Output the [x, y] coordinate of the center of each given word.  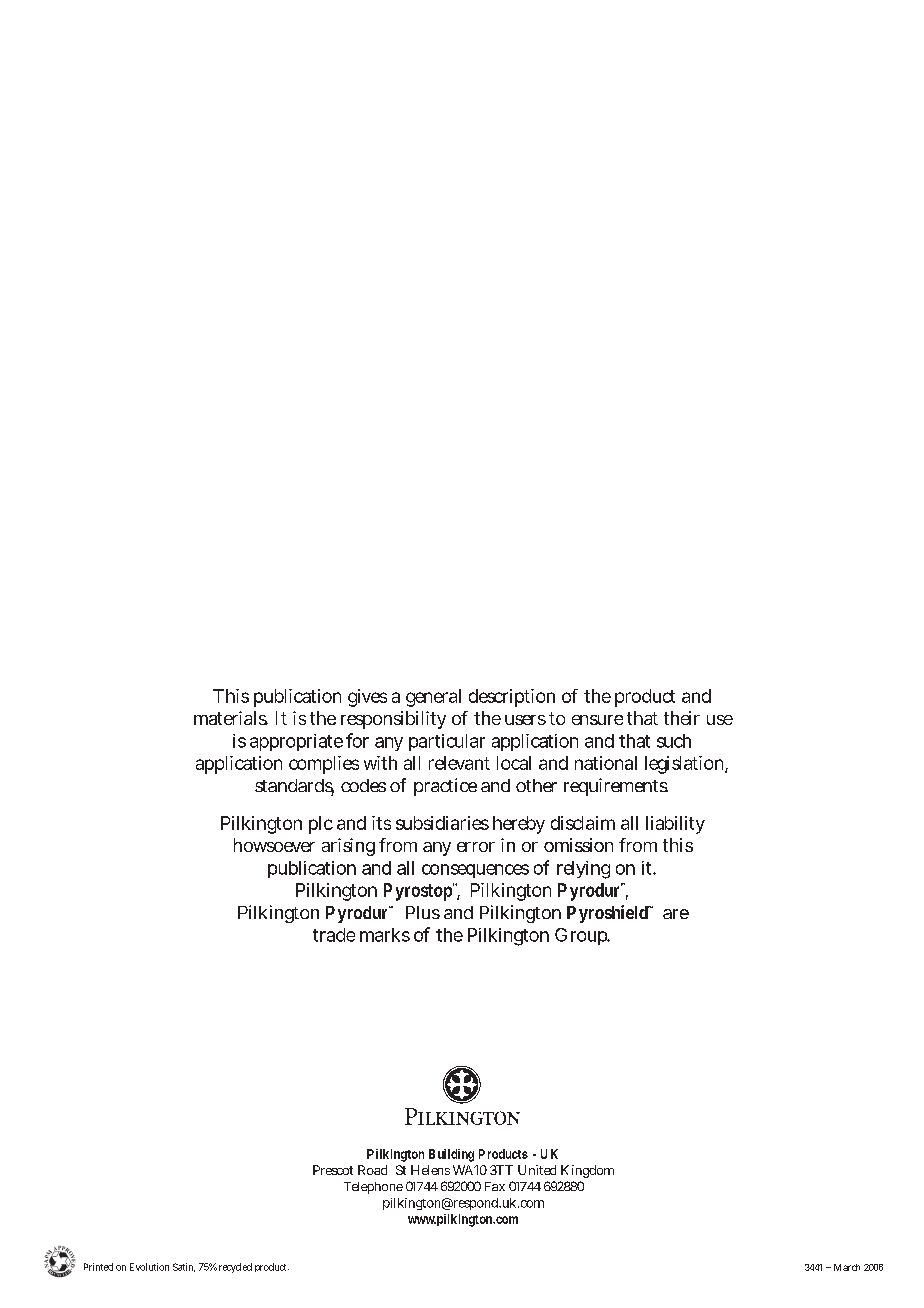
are [676, 914]
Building [451, 1155]
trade [334, 935]
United [537, 1170]
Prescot [333, 1170]
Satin [184, 1267]
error [476, 847]
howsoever [274, 845]
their [682, 718]
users [525, 720]
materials [231, 718]
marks [385, 935]
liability [675, 825]
